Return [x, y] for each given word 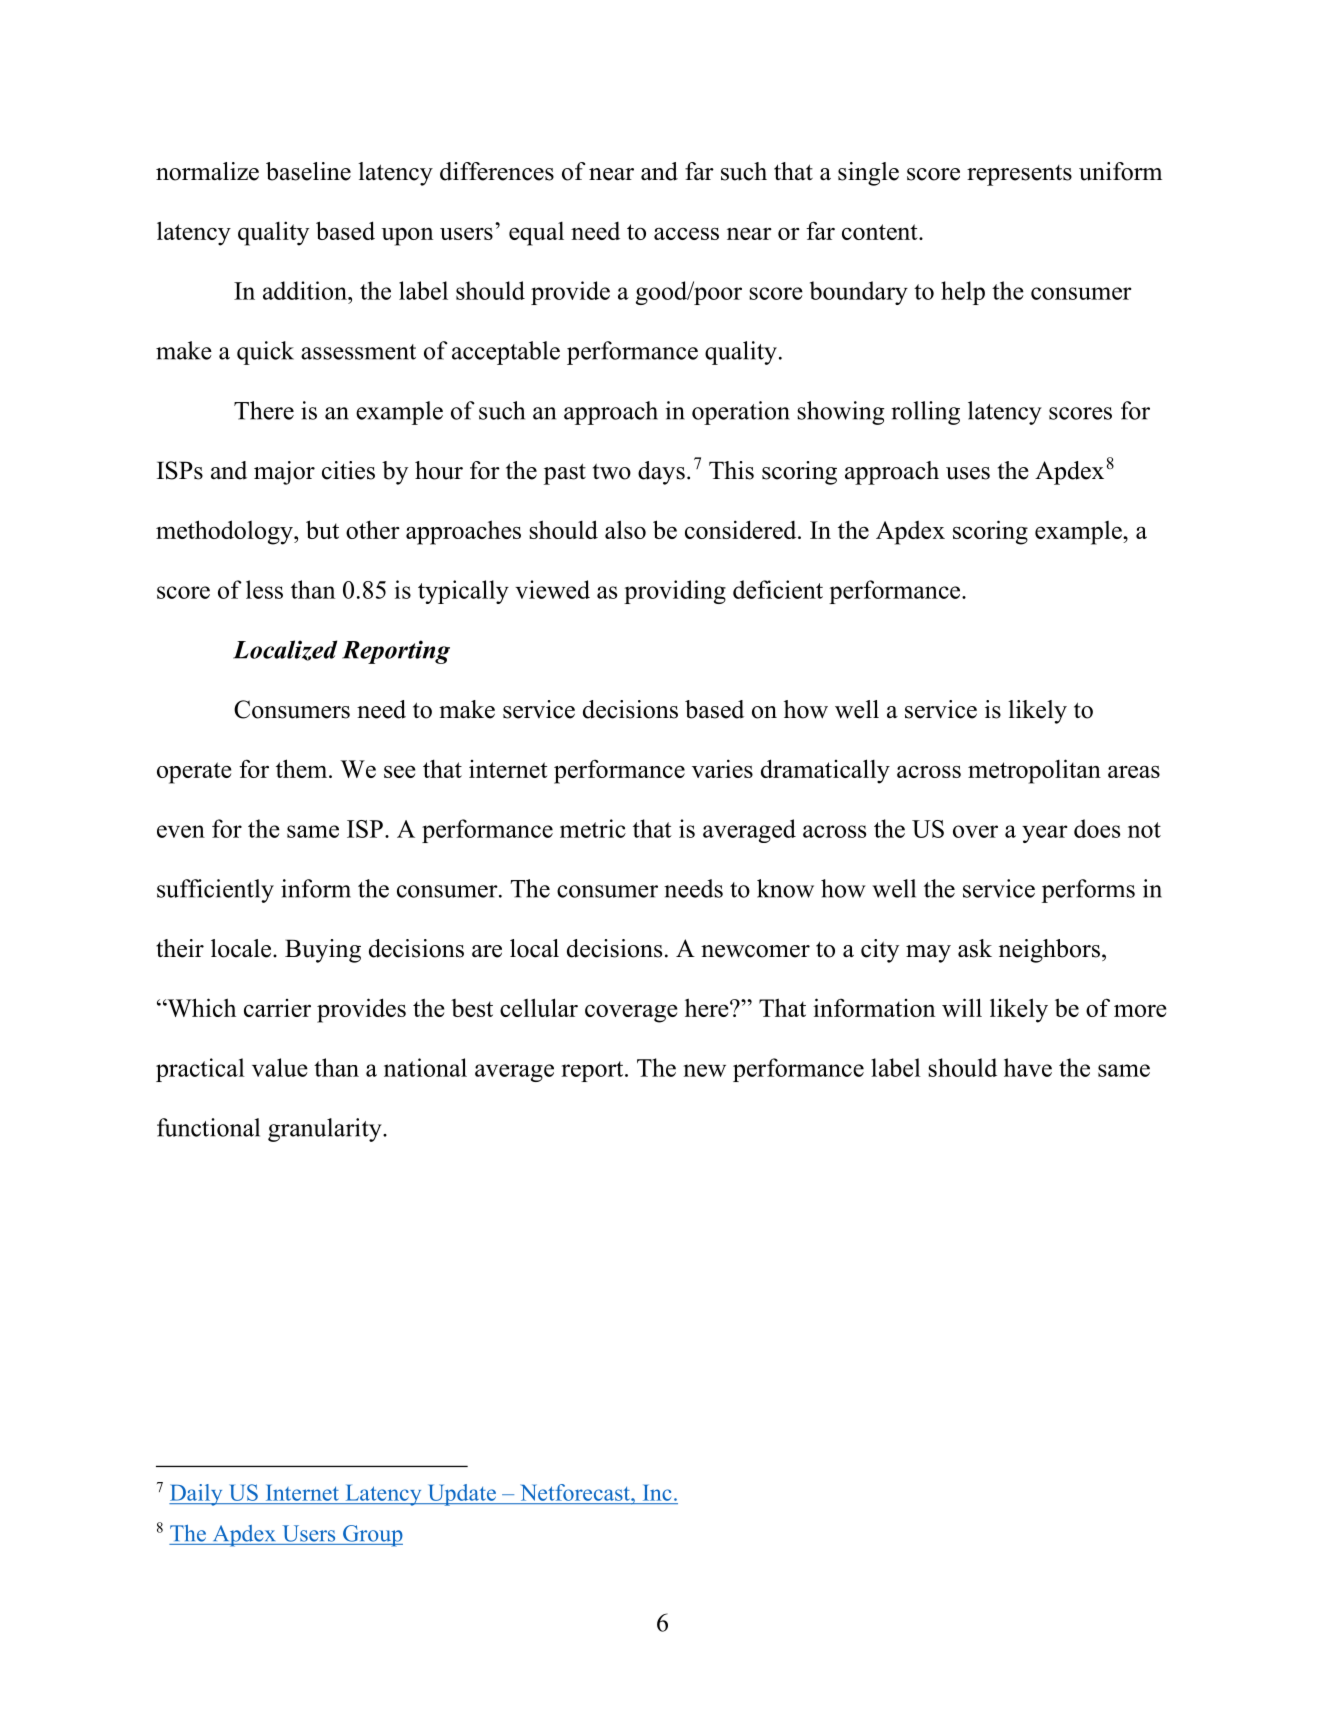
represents [1019, 175]
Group [372, 1536]
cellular [539, 1007]
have [1028, 1067]
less [264, 589]
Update [461, 1495]
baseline [308, 171]
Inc [657, 1493]
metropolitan [1034, 771]
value [280, 1067]
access [686, 233]
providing [675, 592]
